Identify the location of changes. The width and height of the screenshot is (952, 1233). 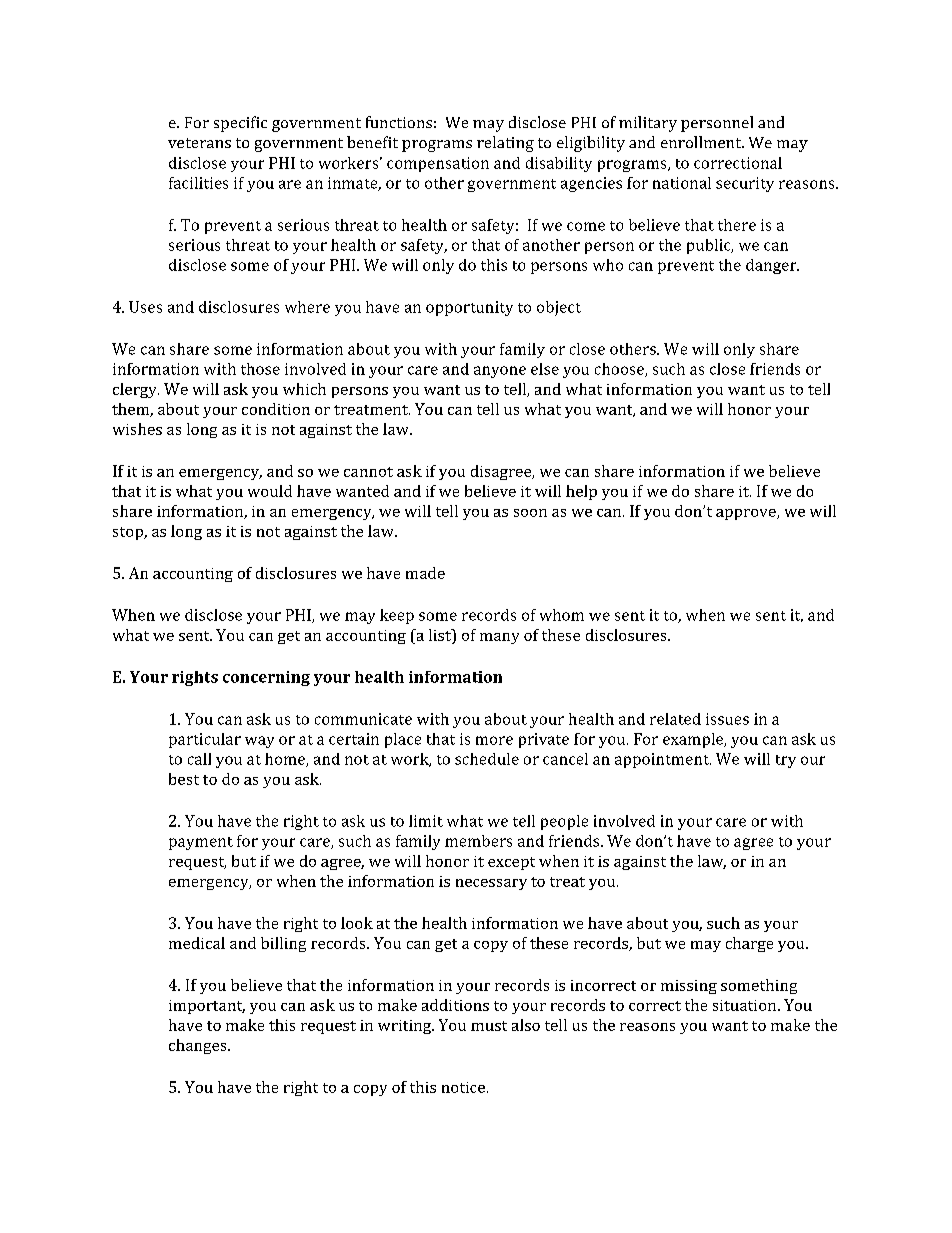
(199, 1046).
